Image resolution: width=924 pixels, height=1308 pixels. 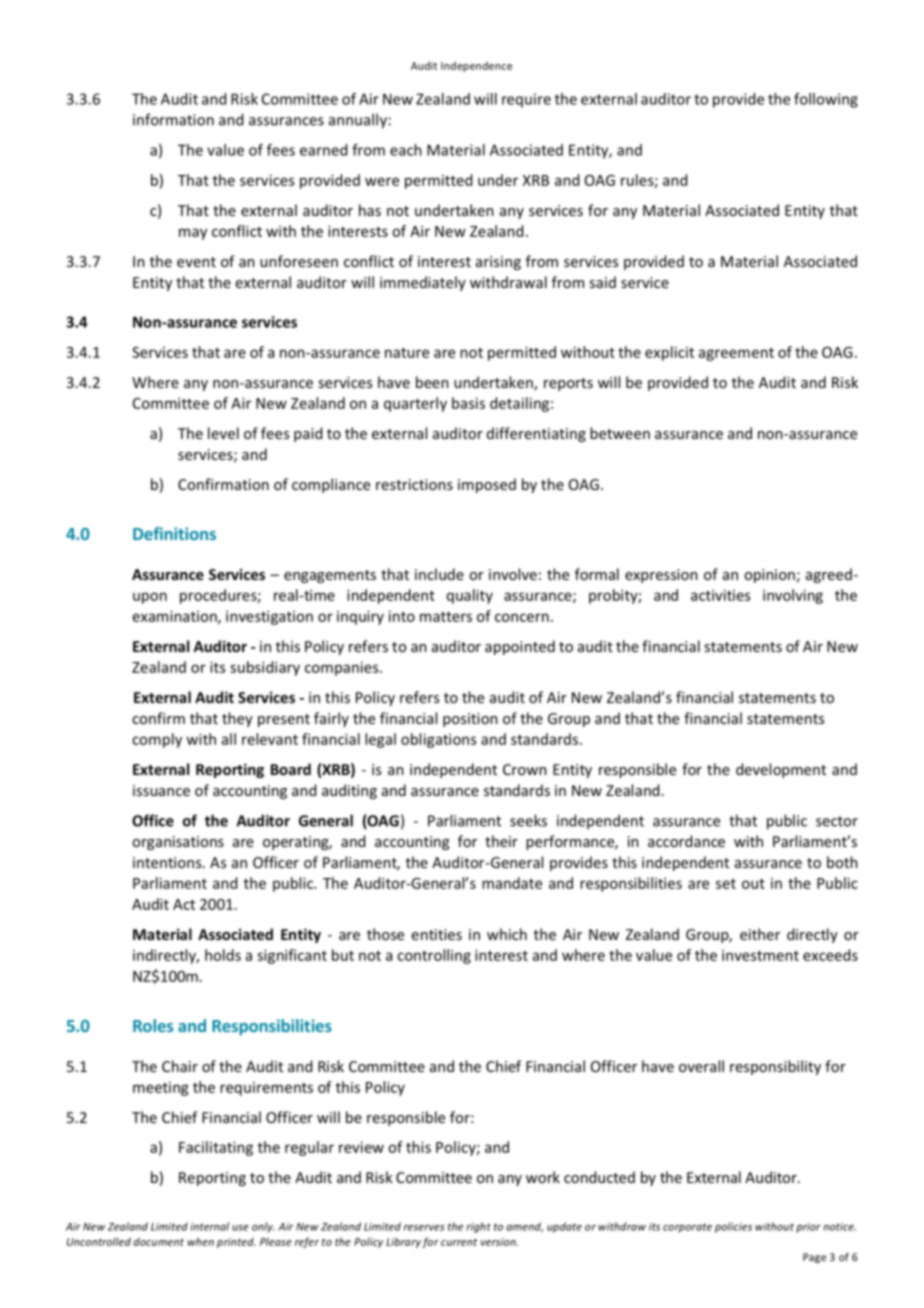 What do you see at coordinates (176, 617) in the page?
I see `examination` at bounding box center [176, 617].
